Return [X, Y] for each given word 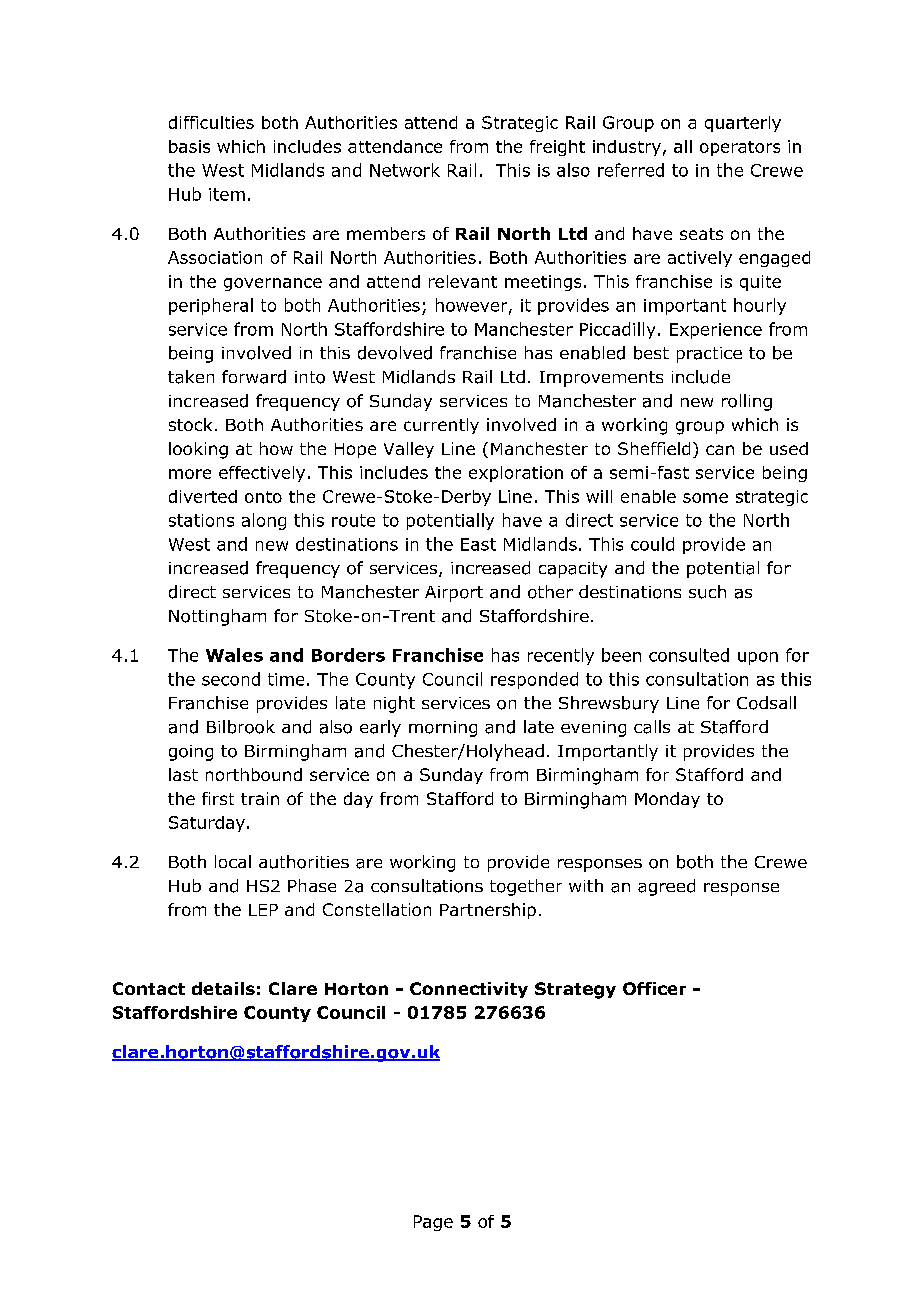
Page [433, 1223]
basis [189, 146]
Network [405, 170]
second [231, 679]
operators [740, 148]
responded [534, 680]
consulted [689, 655]
